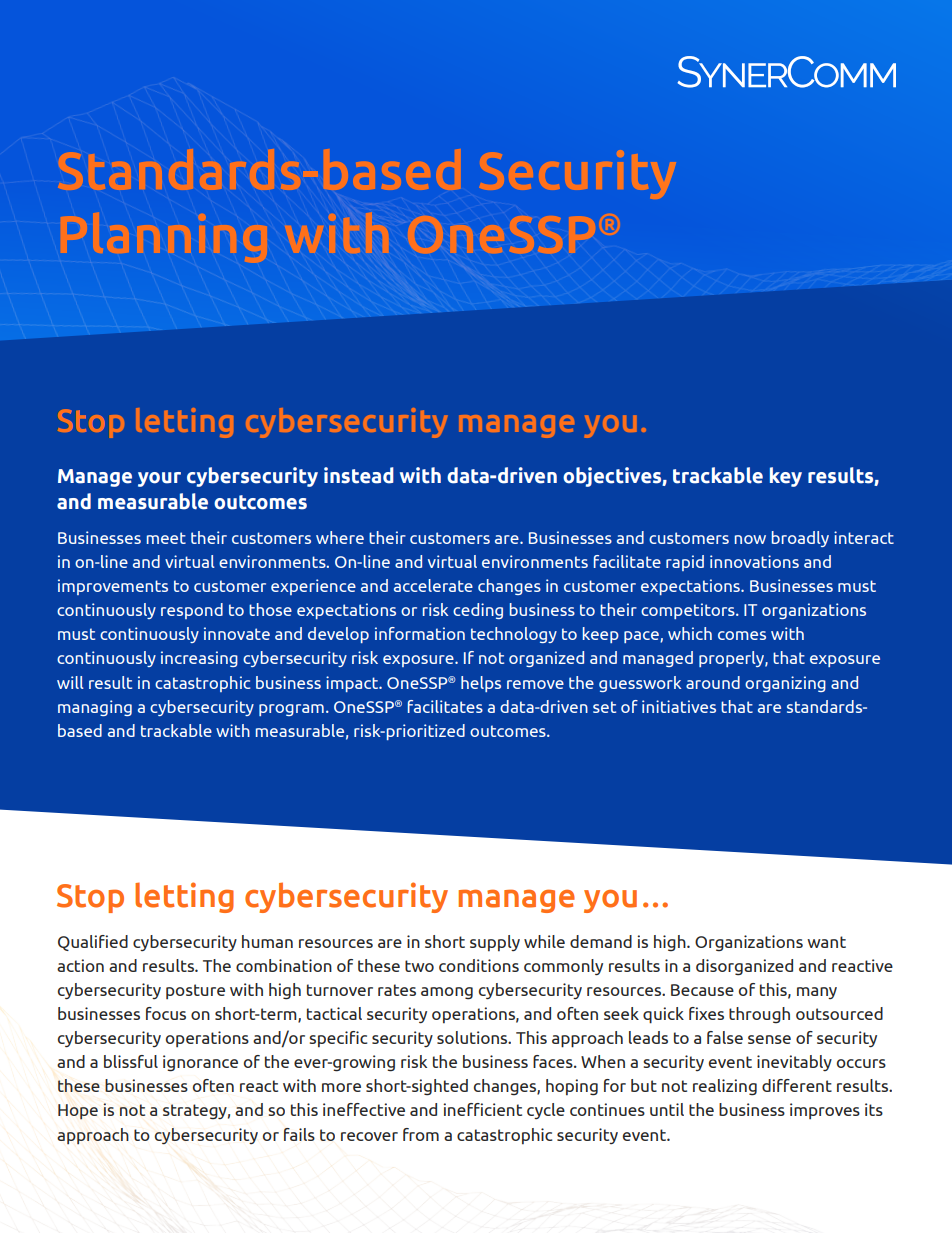 This screenshot has height=1233, width=952. What do you see at coordinates (95, 708) in the screenshot?
I see `managing` at bounding box center [95, 708].
